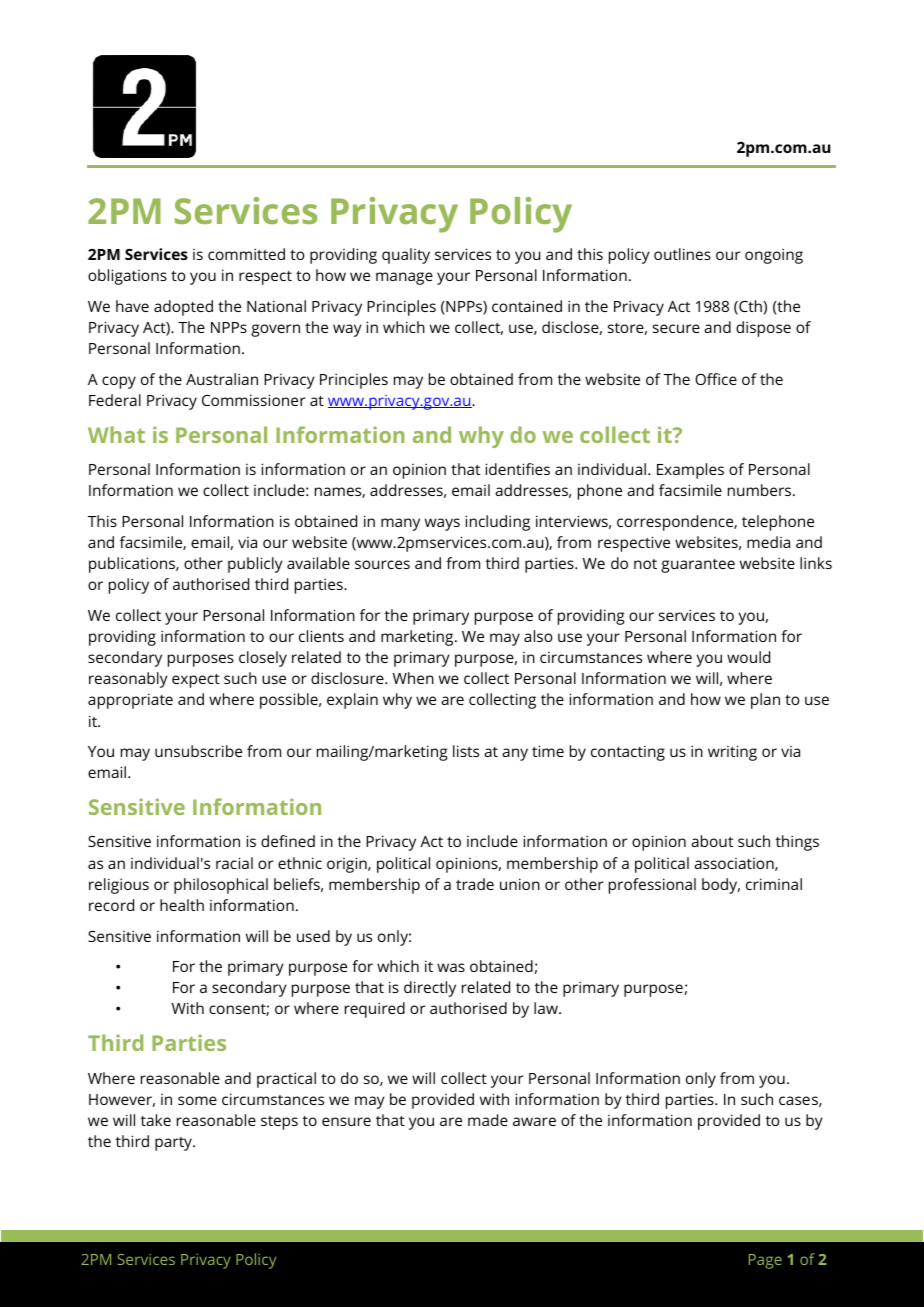 The image size is (924, 1308). I want to click on health, so click(182, 905).
